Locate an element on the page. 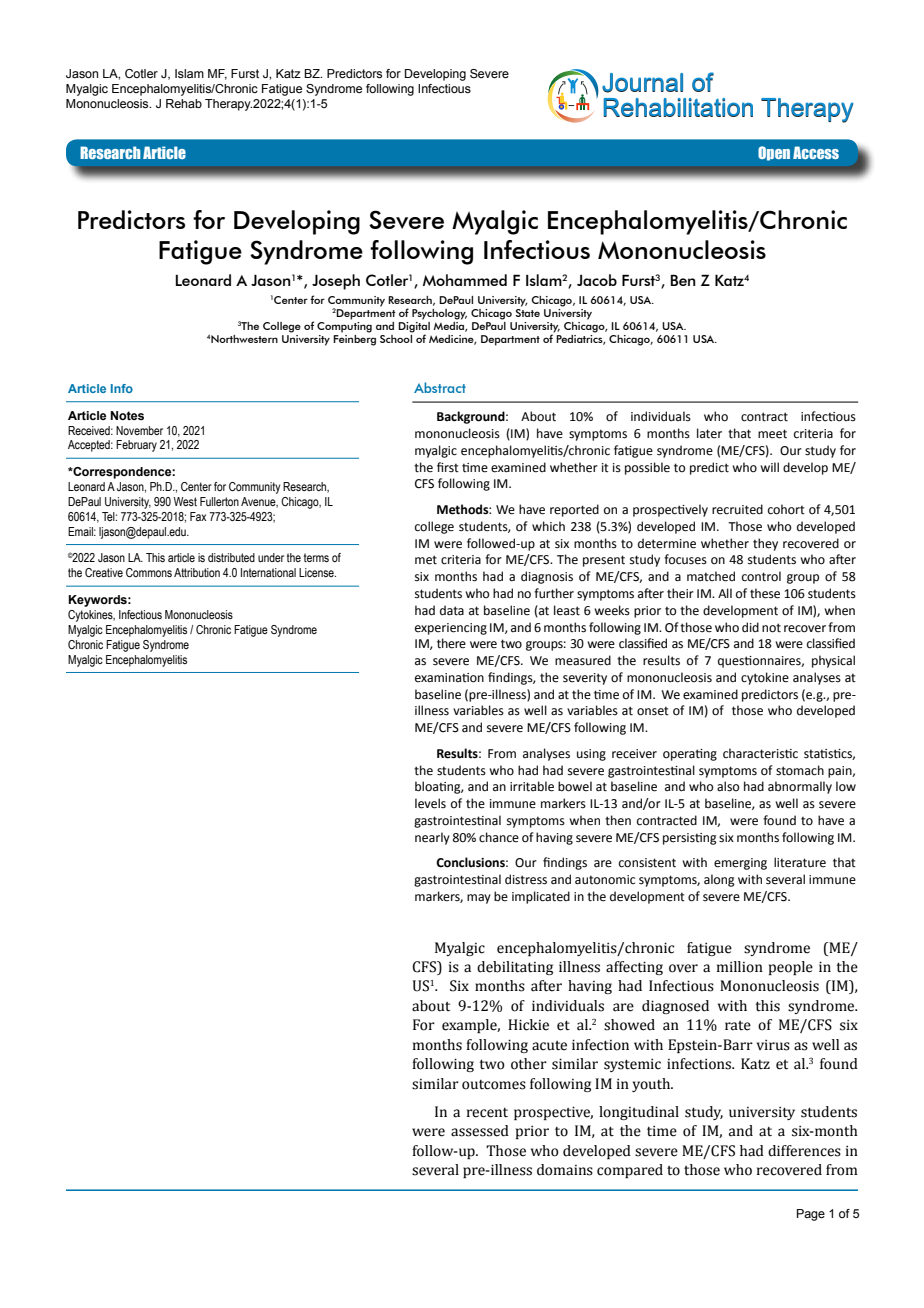 Image resolution: width=924 pixels, height=1308 pixels. Open is located at coordinates (774, 153).
